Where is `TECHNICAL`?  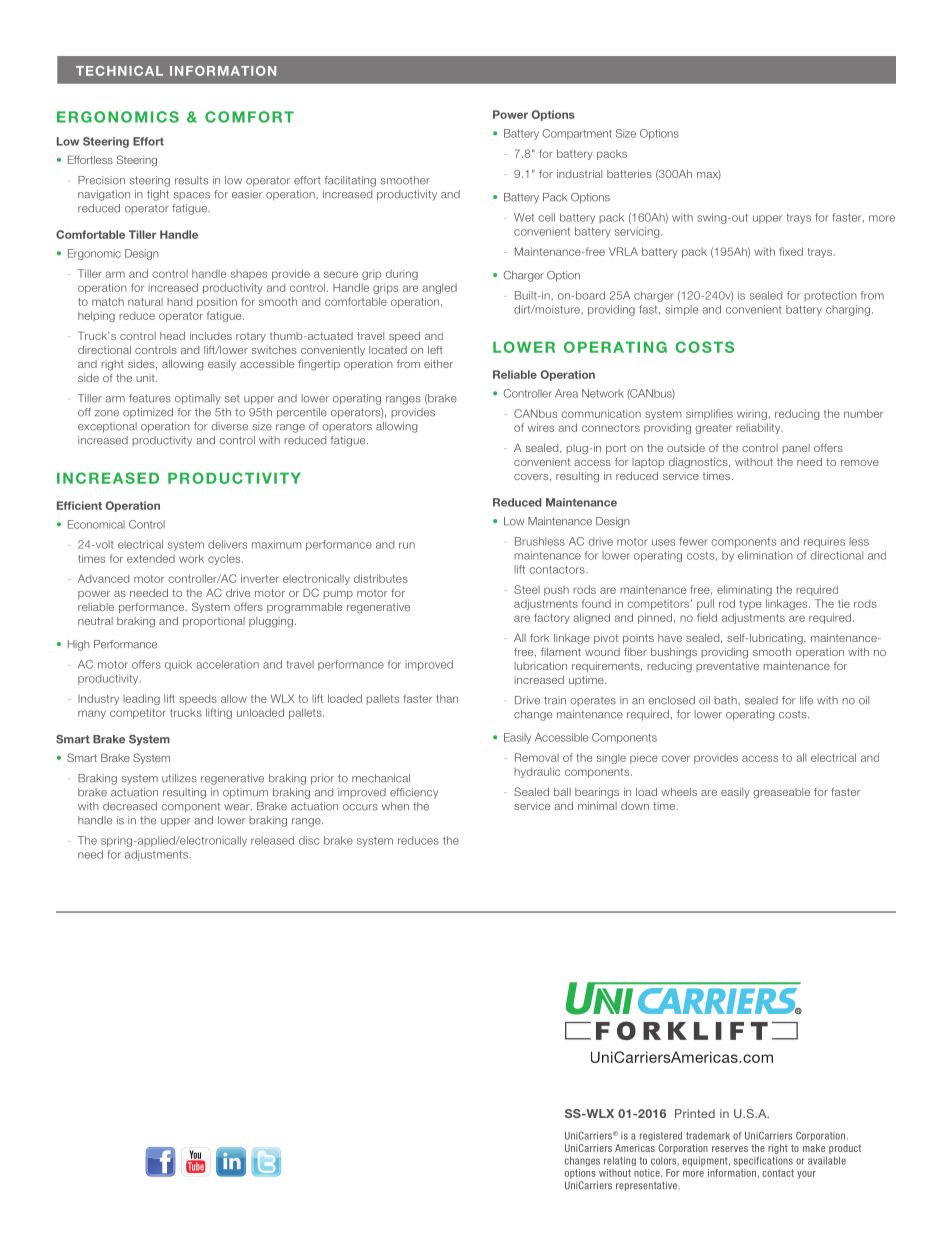
TECHNICAL is located at coordinates (119, 71).
